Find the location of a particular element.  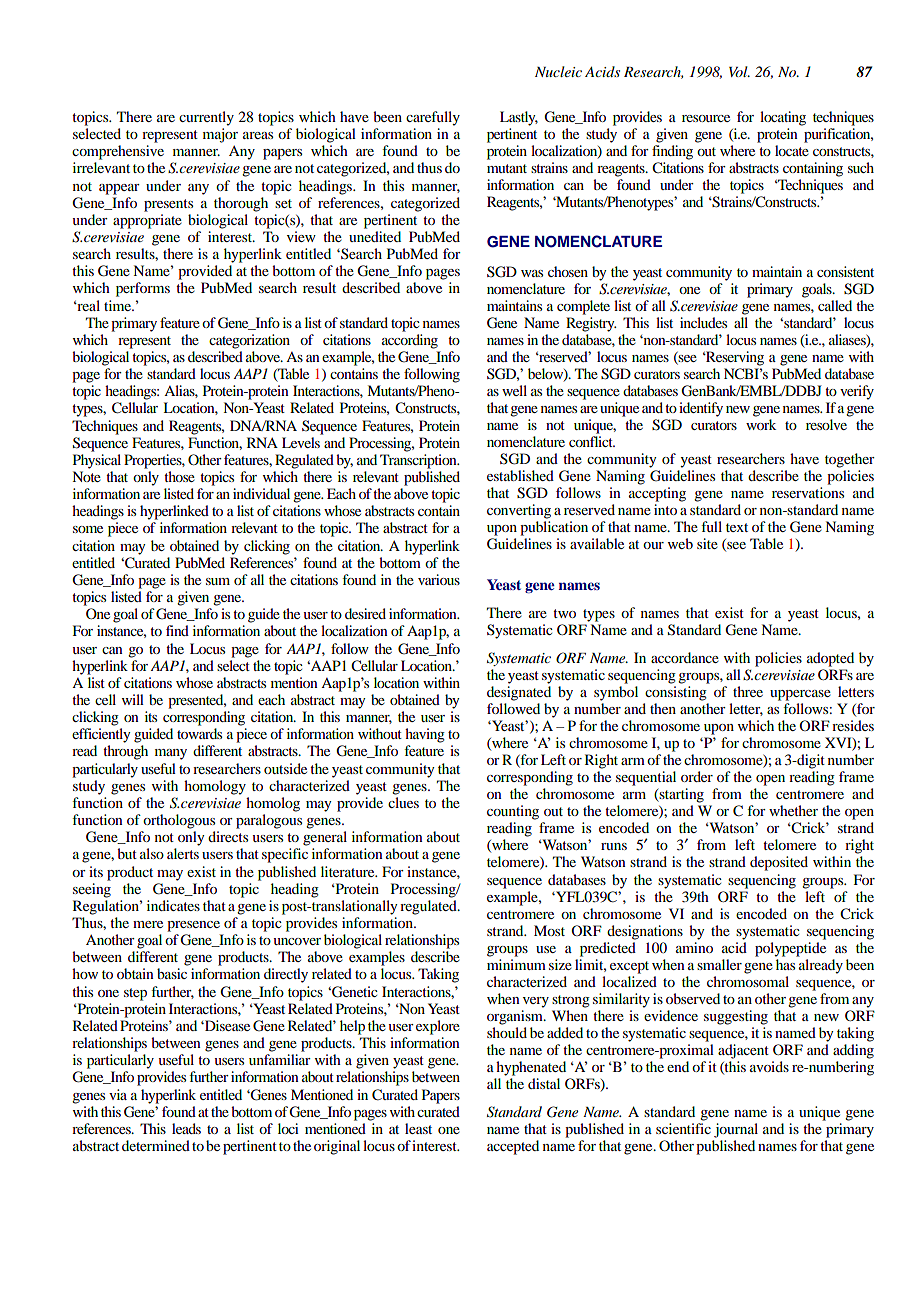

locate is located at coordinates (792, 150).
